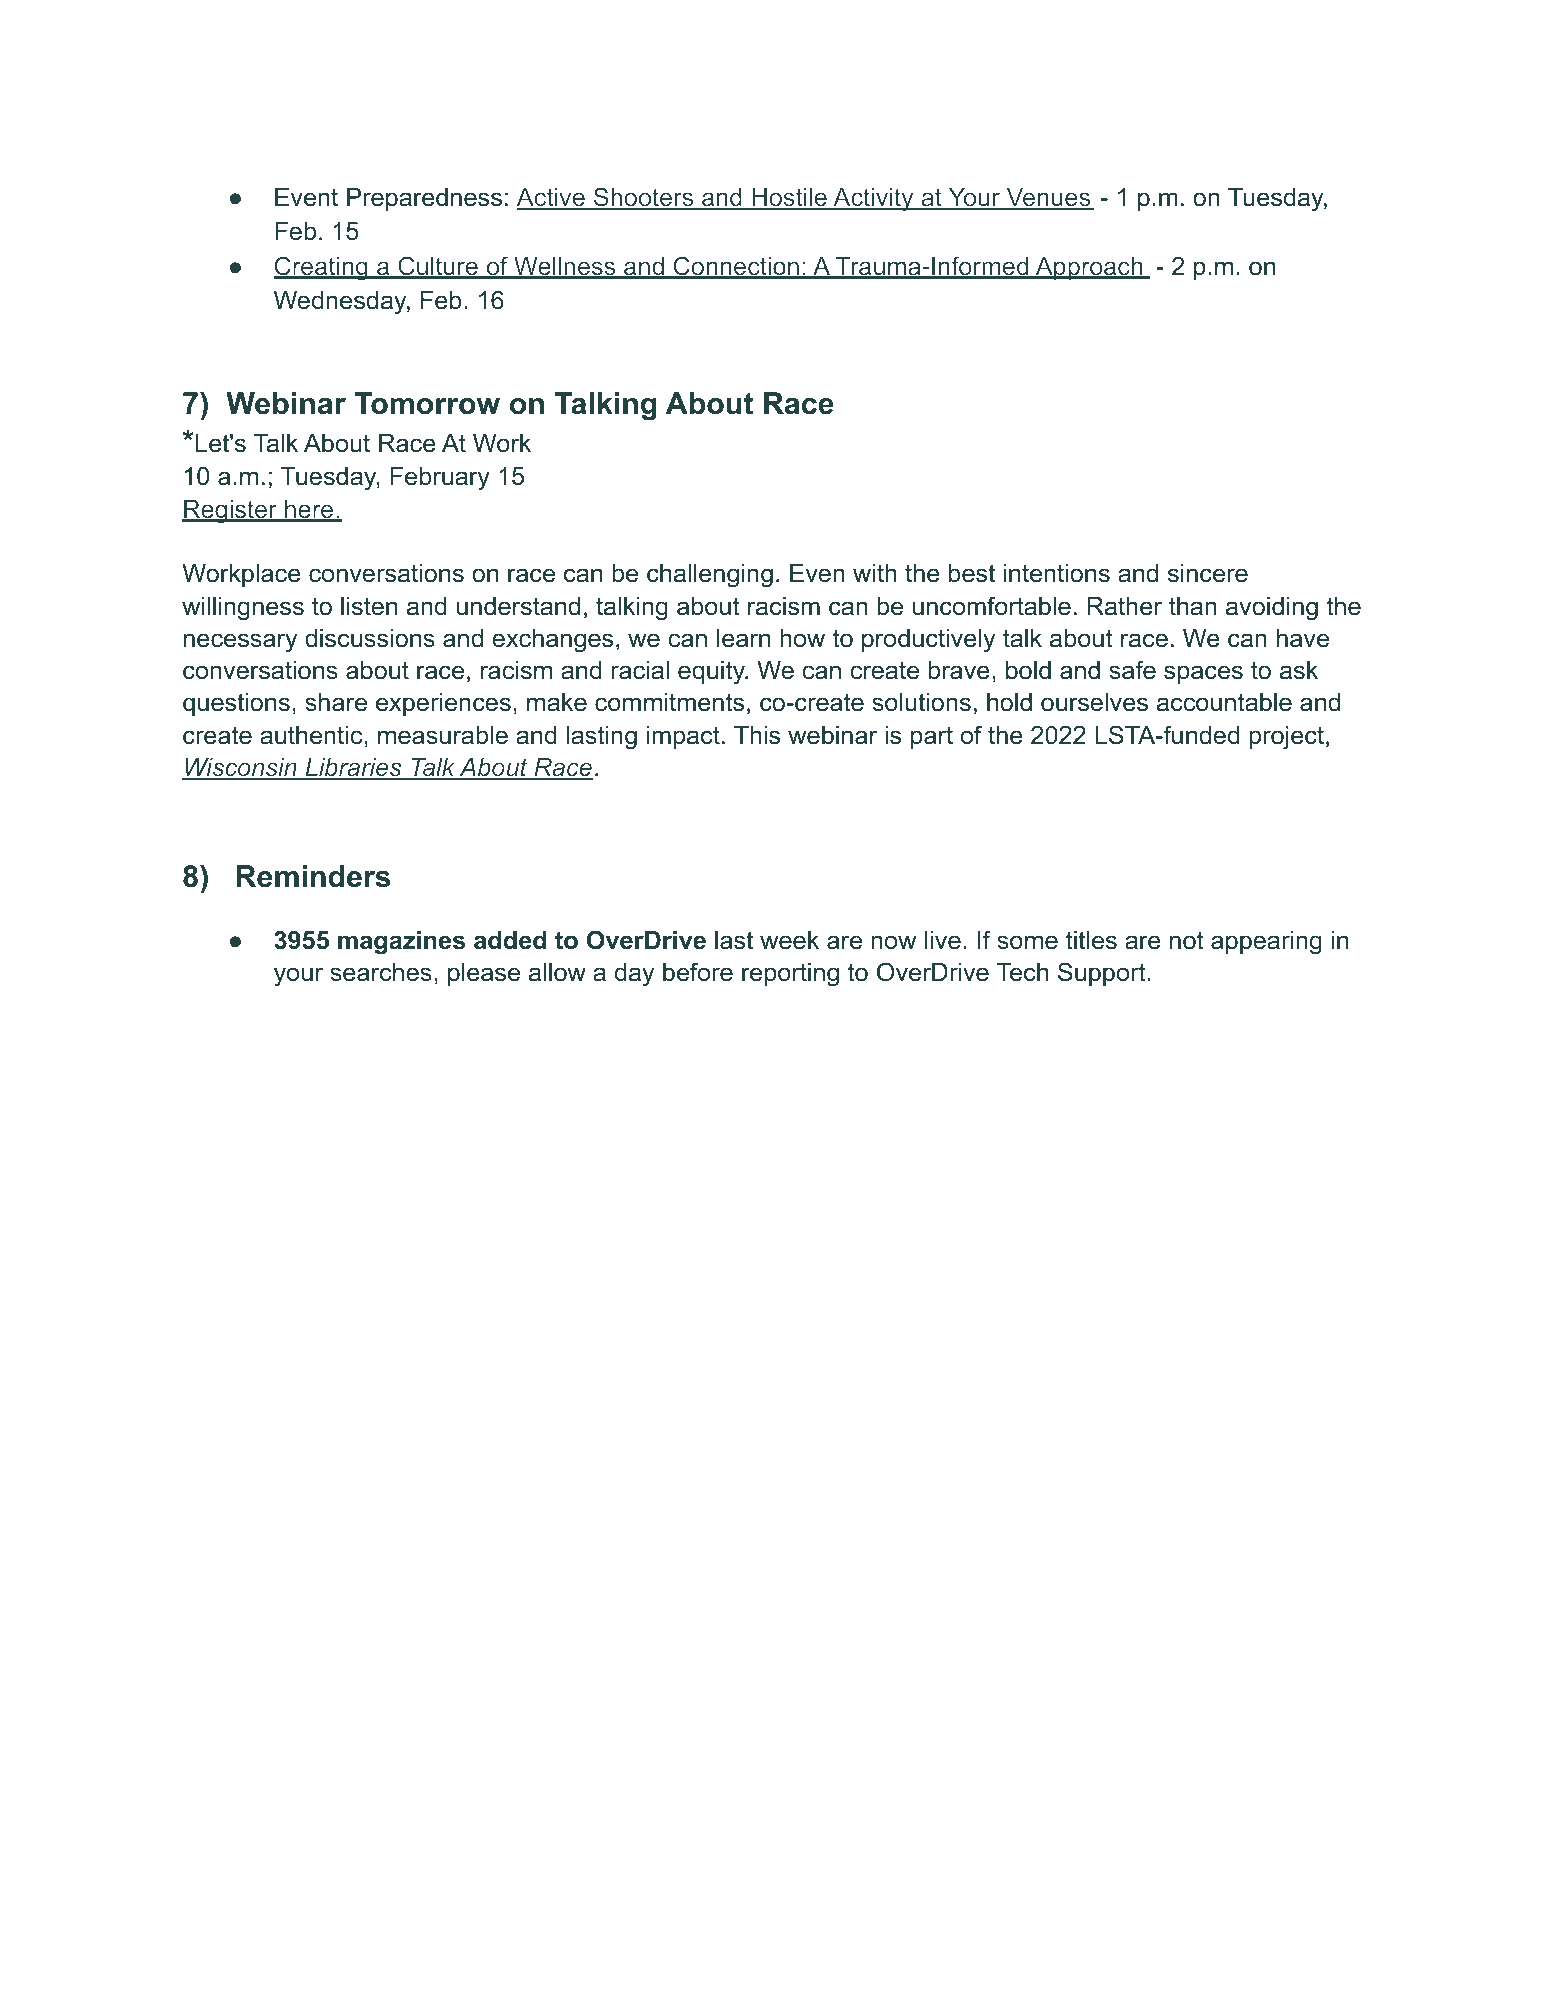 The width and height of the page is (1550, 2006). I want to click on This, so click(757, 735).
